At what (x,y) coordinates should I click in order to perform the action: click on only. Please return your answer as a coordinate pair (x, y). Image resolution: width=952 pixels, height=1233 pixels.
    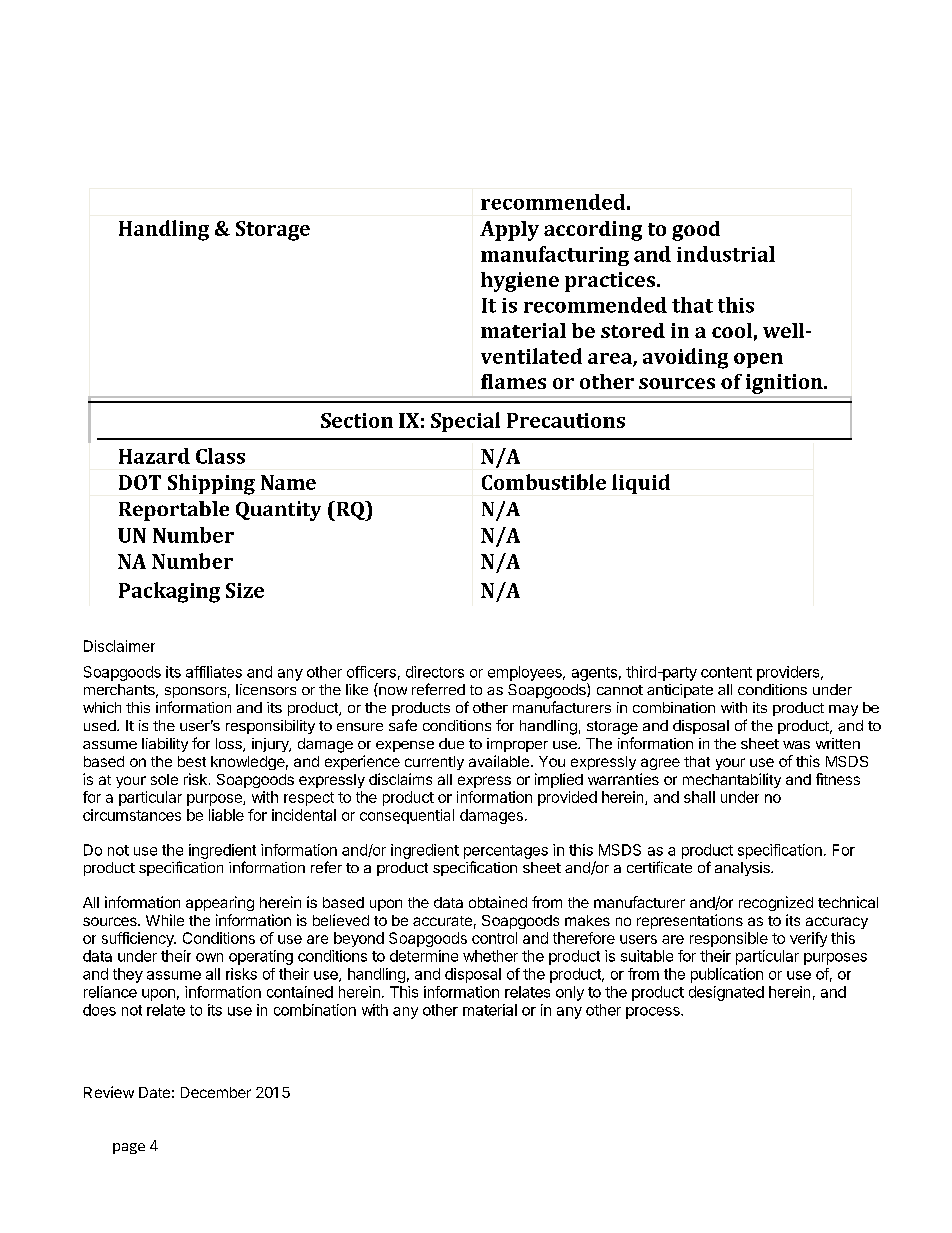
    Looking at the image, I should click on (570, 993).
